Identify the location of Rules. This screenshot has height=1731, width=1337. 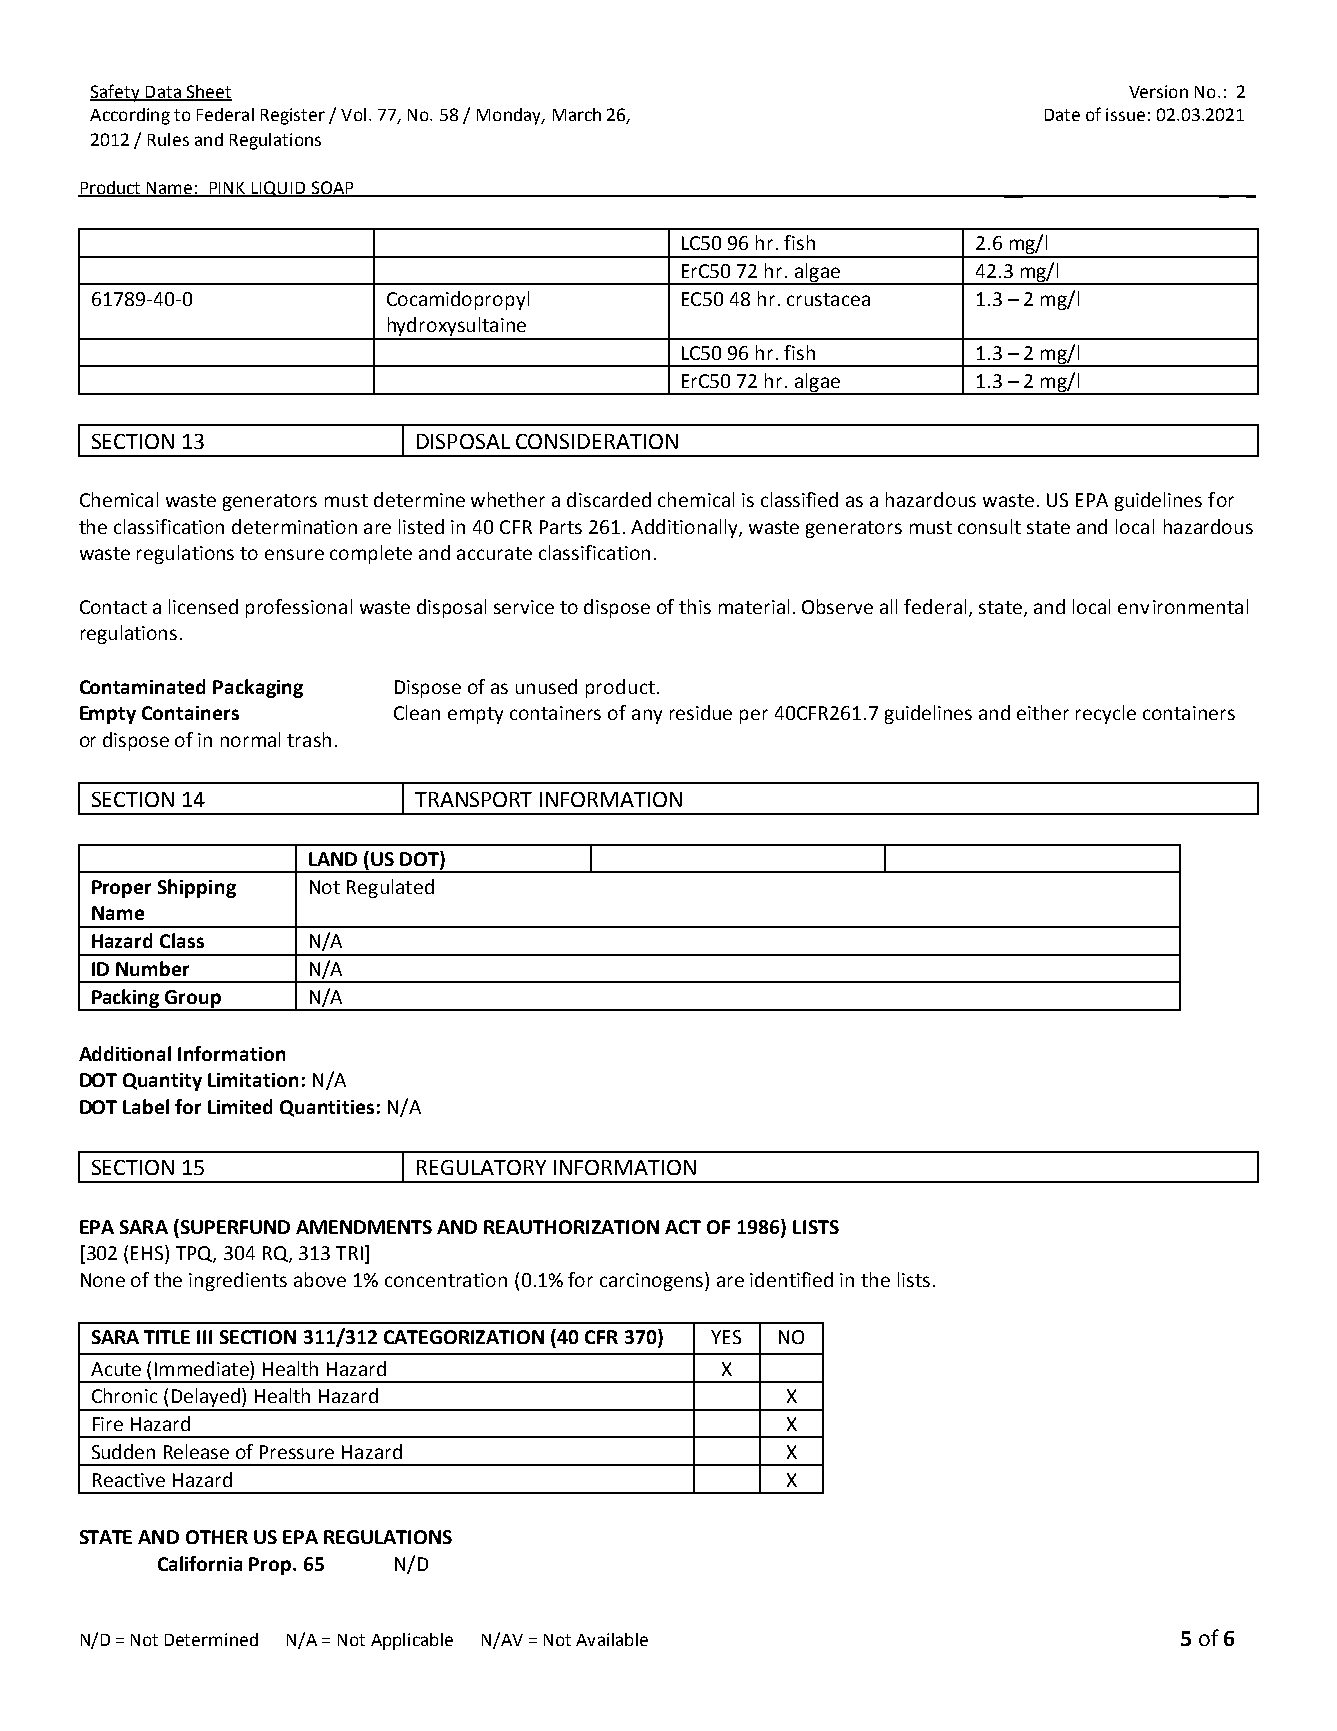
(168, 139).
